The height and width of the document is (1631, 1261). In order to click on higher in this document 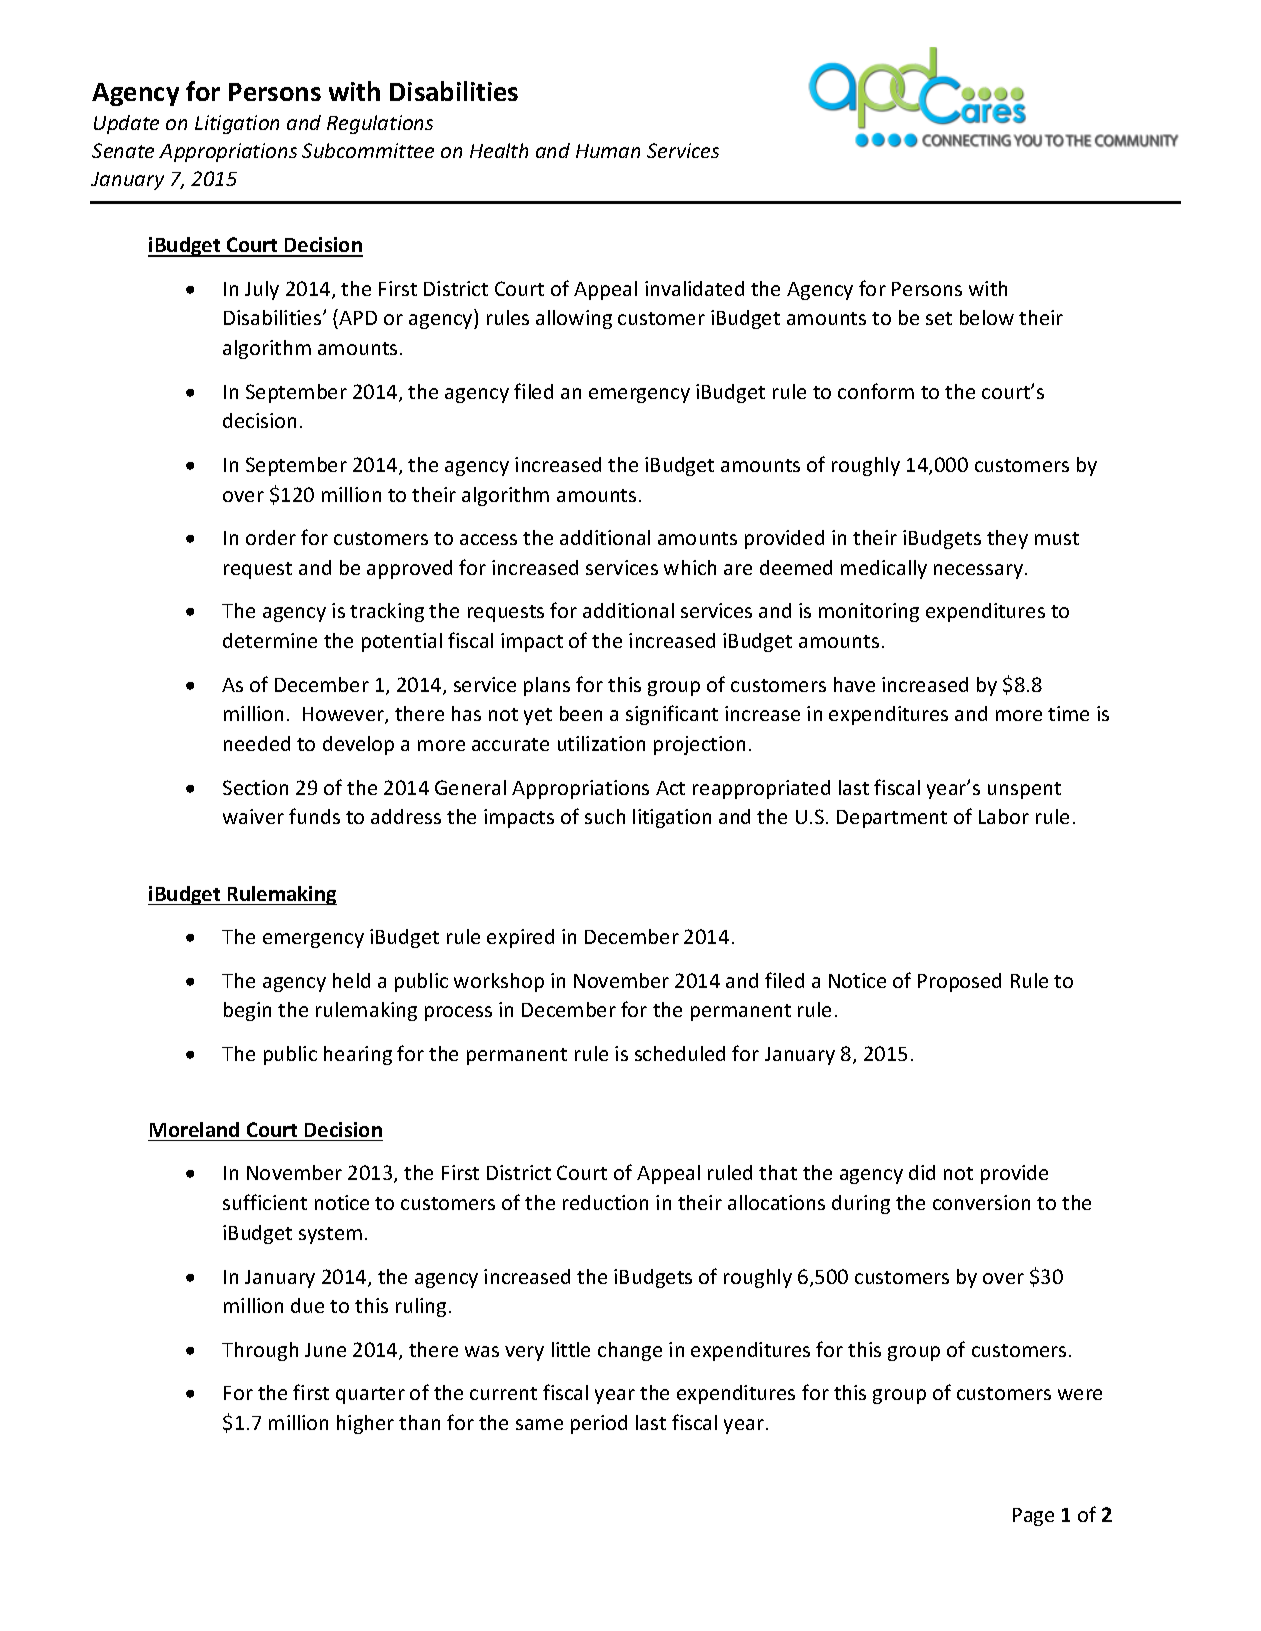, I will do `click(365, 1424)`.
